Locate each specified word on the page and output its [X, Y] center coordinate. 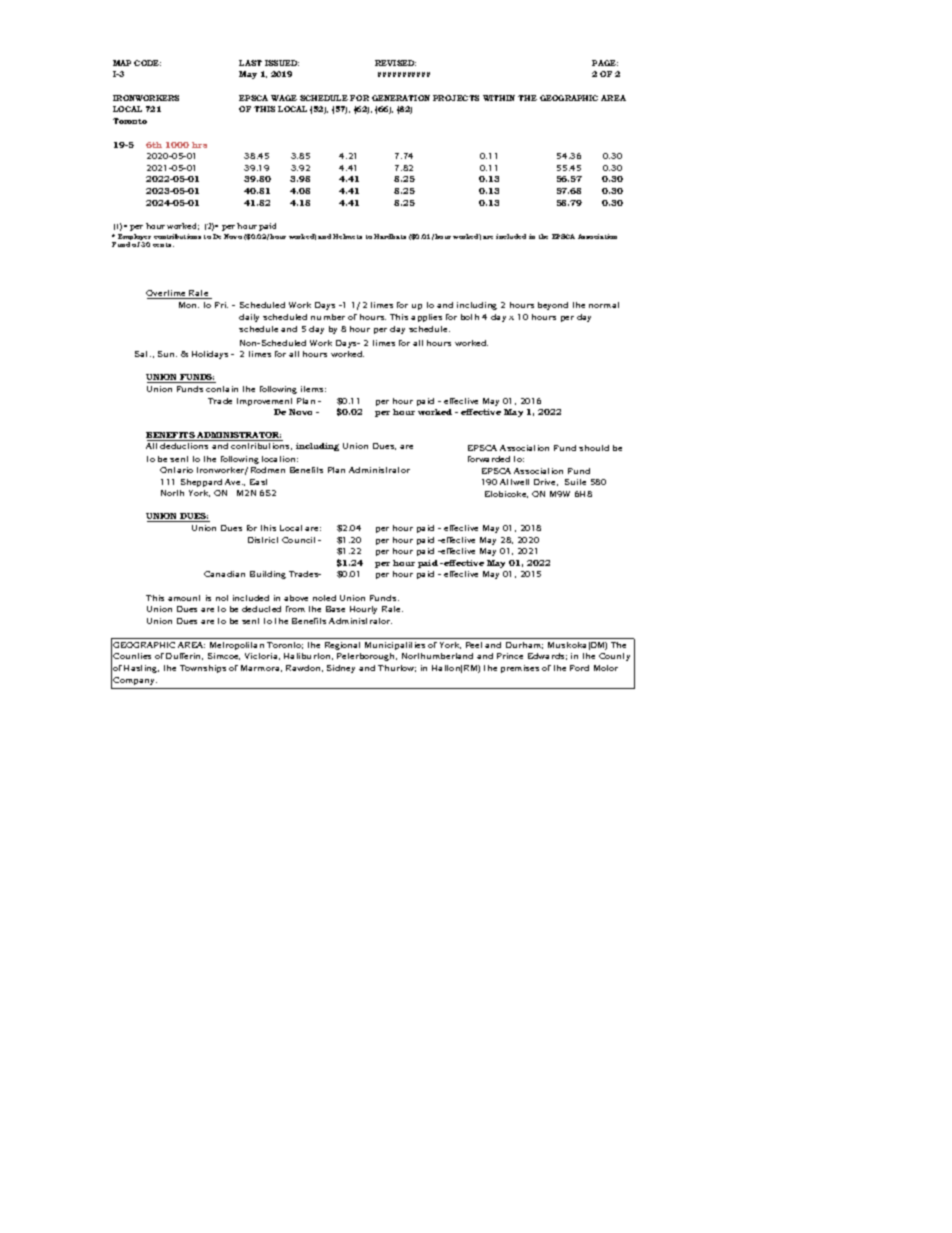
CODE [147, 63]
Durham [524, 645]
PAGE [605, 63]
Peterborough [367, 657]
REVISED [395, 63]
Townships [203, 669]
